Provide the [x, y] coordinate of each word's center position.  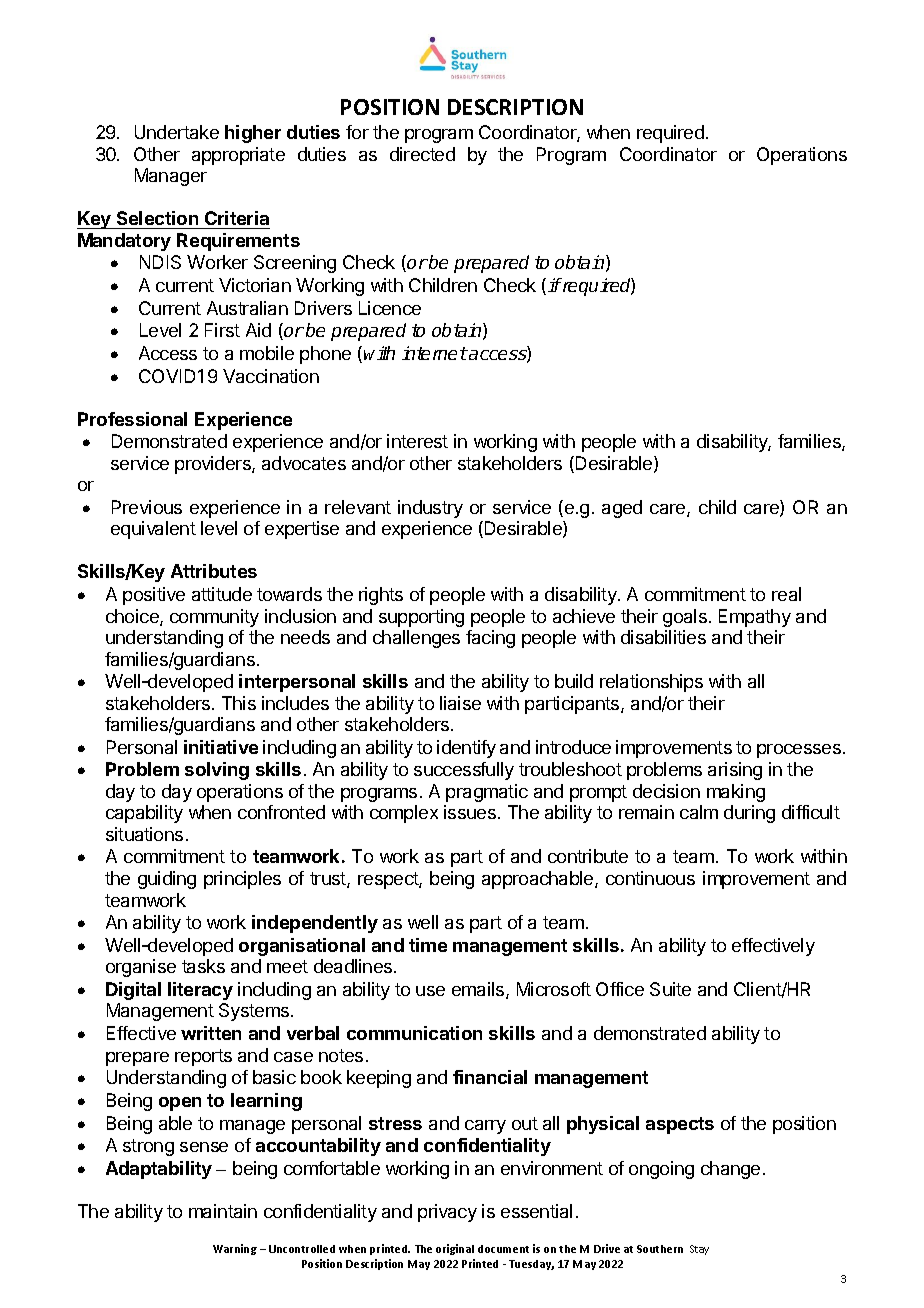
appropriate [238, 156]
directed [422, 154]
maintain [223, 1211]
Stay [699, 1250]
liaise [460, 703]
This [239, 703]
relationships [651, 683]
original [455, 1249]
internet [435, 353]
